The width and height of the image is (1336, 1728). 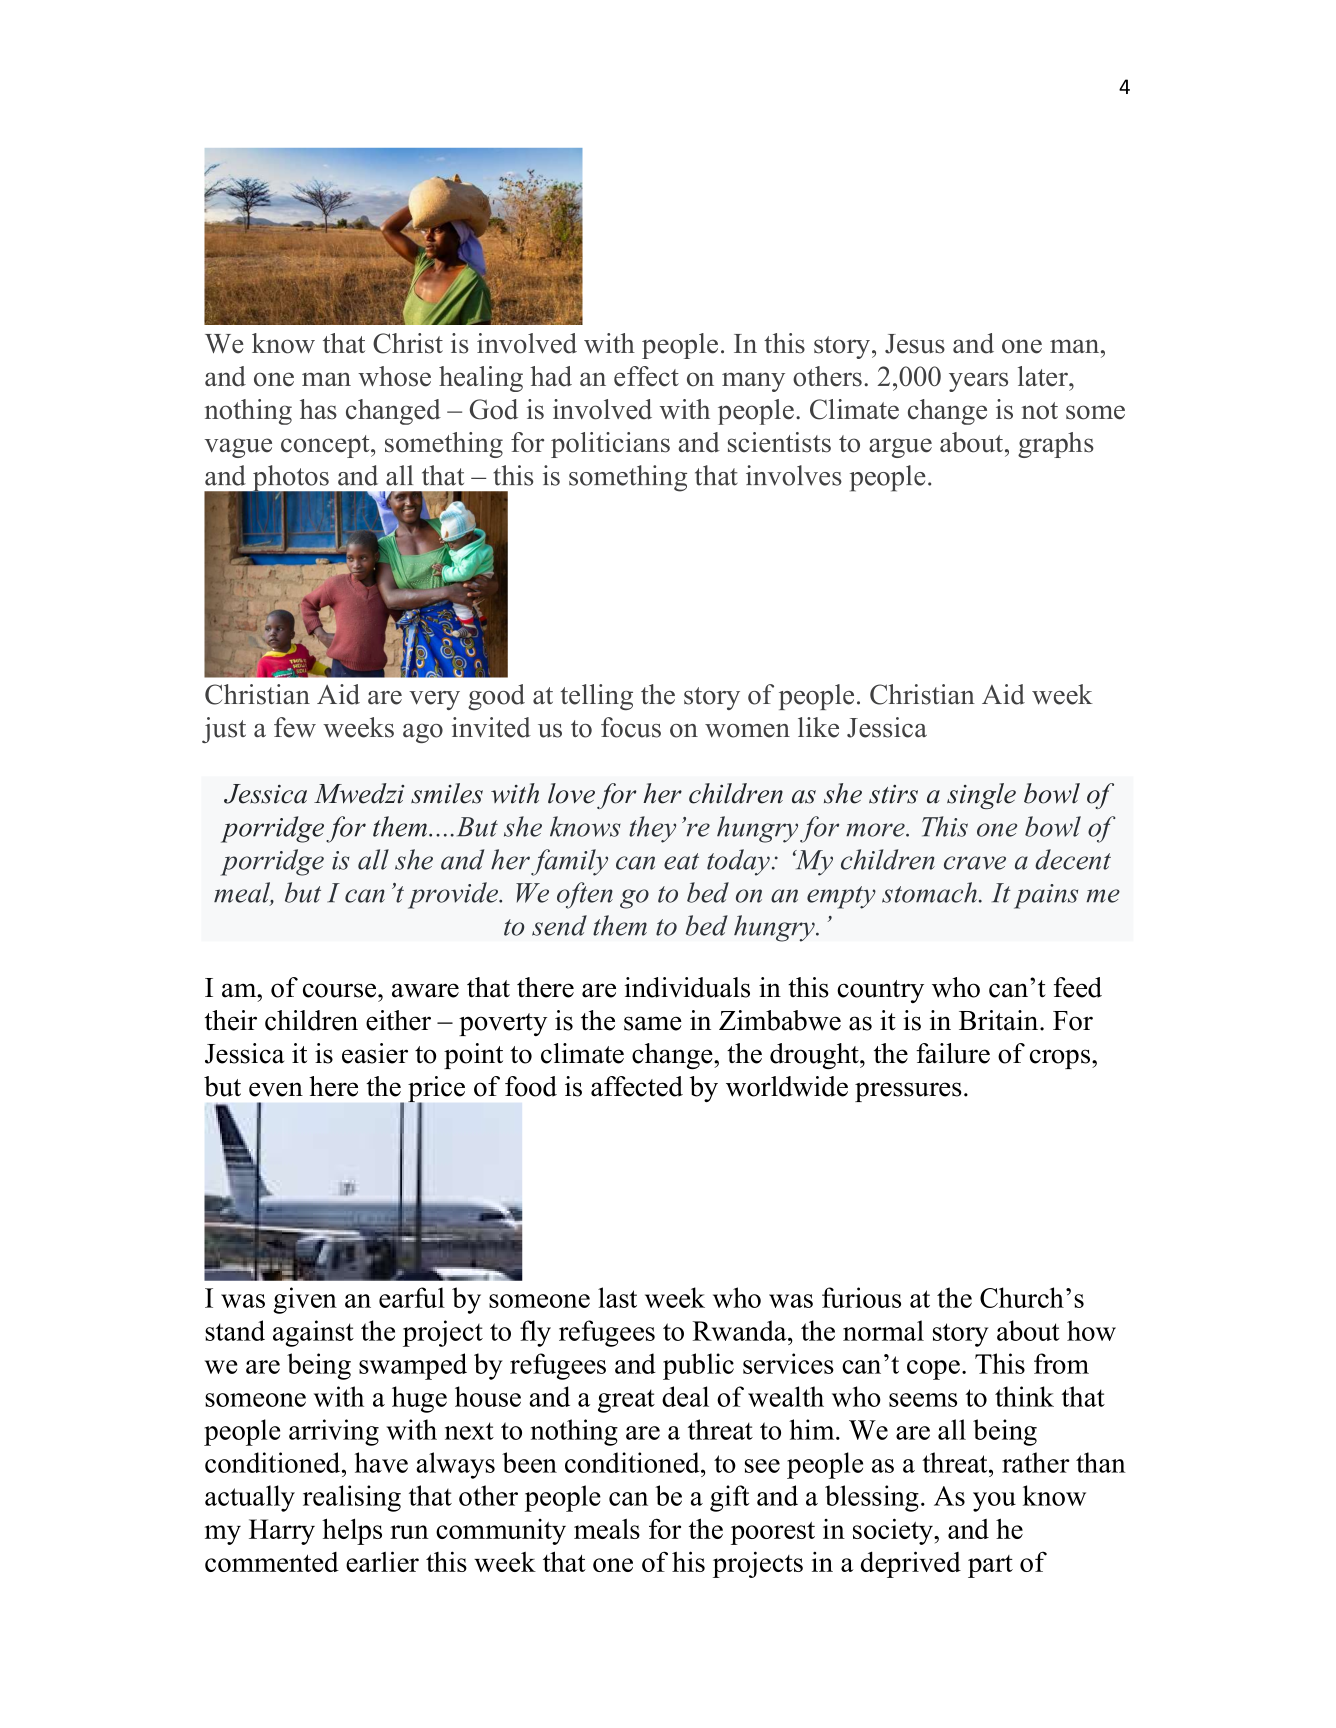 What do you see at coordinates (352, 1531) in the image?
I see `helps` at bounding box center [352, 1531].
